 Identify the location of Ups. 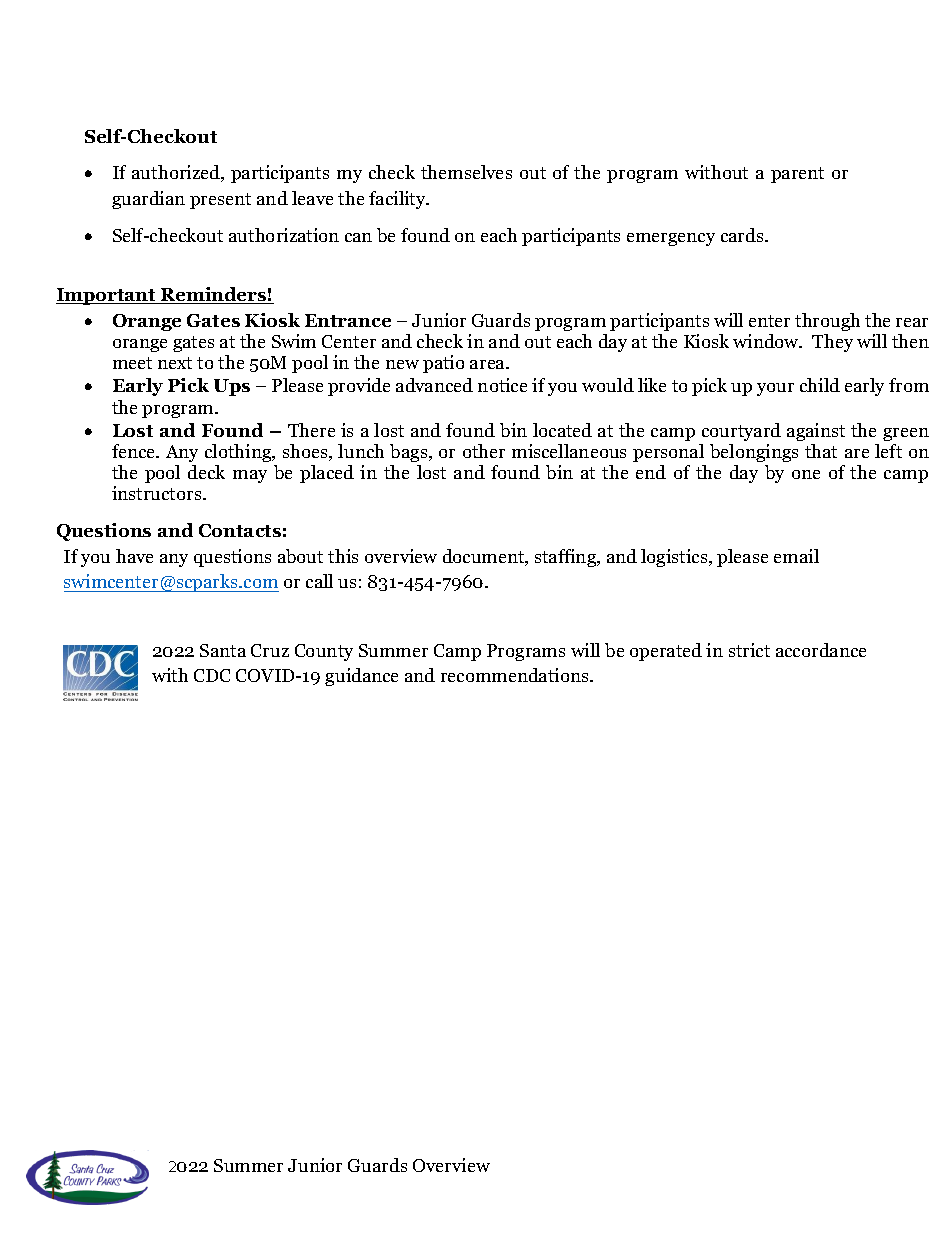
(232, 387).
